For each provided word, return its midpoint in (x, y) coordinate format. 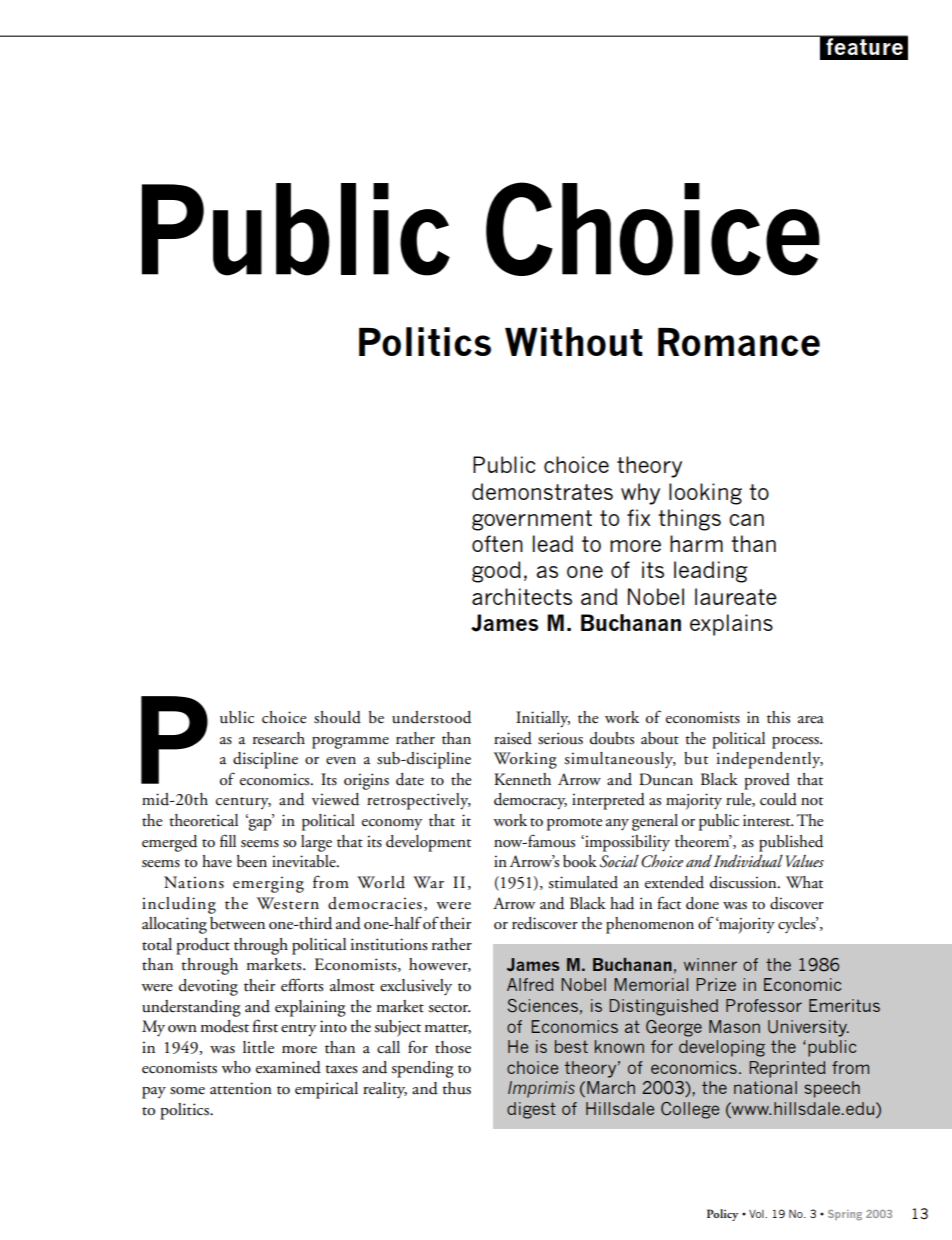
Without (574, 341)
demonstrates (542, 491)
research (279, 738)
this (778, 717)
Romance (739, 342)
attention (241, 1088)
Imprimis (541, 1089)
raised (513, 738)
